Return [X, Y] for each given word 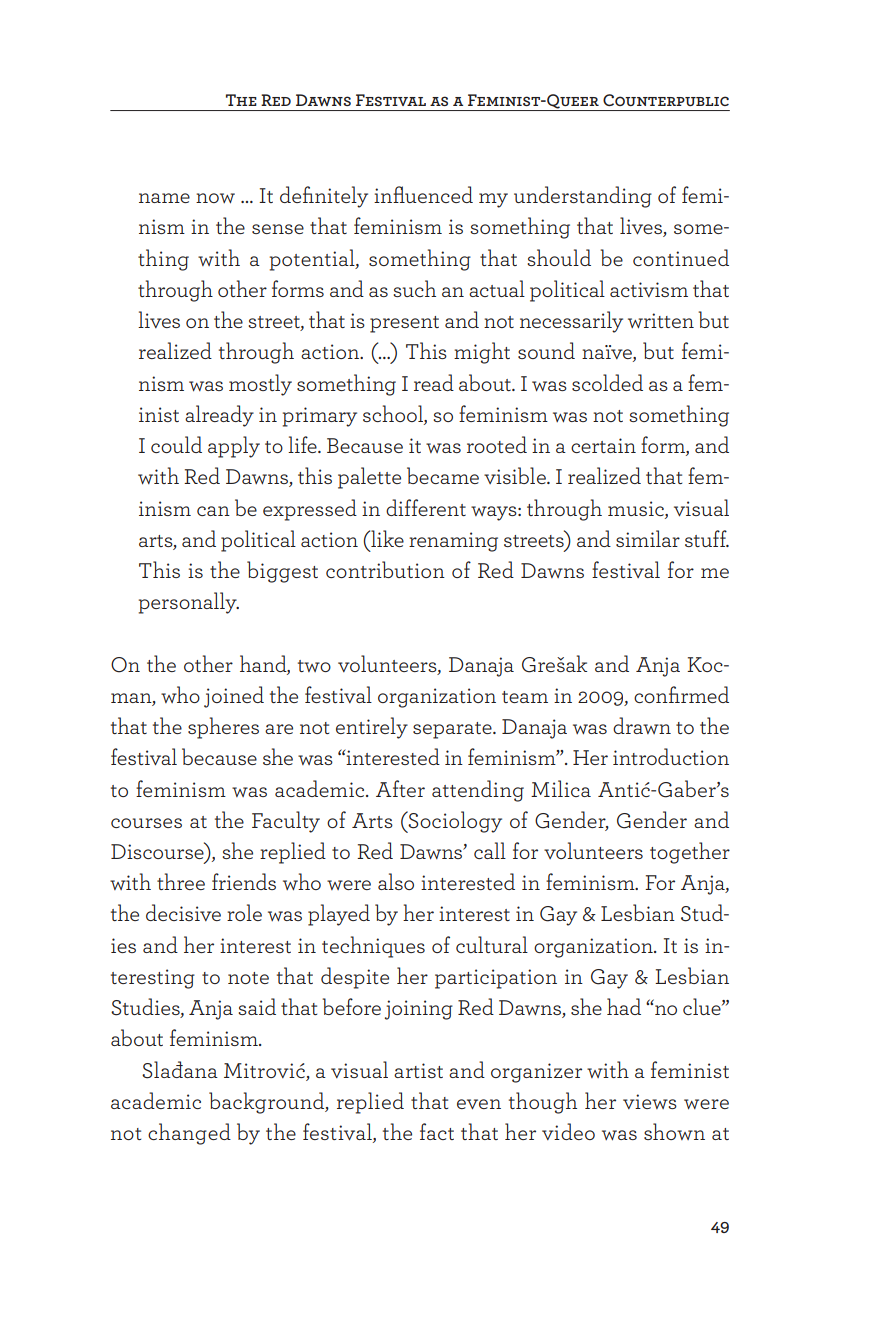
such [414, 288]
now [215, 198]
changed [189, 1134]
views [650, 1101]
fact [437, 1131]
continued [681, 257]
